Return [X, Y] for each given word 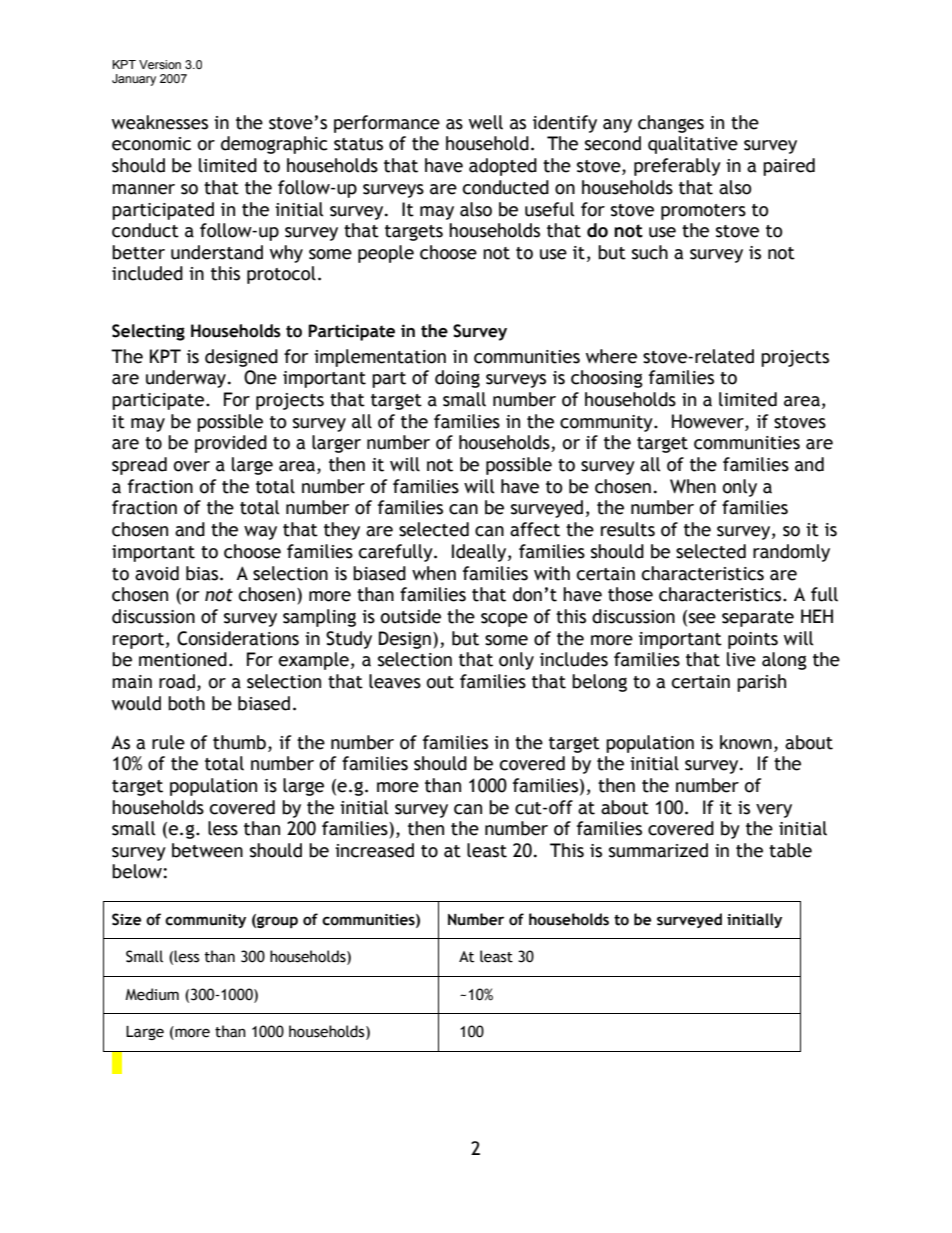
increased [374, 850]
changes [671, 124]
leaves [395, 681]
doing [457, 379]
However [709, 421]
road [177, 681]
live [741, 659]
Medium [152, 994]
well [486, 122]
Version [160, 64]
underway [186, 379]
